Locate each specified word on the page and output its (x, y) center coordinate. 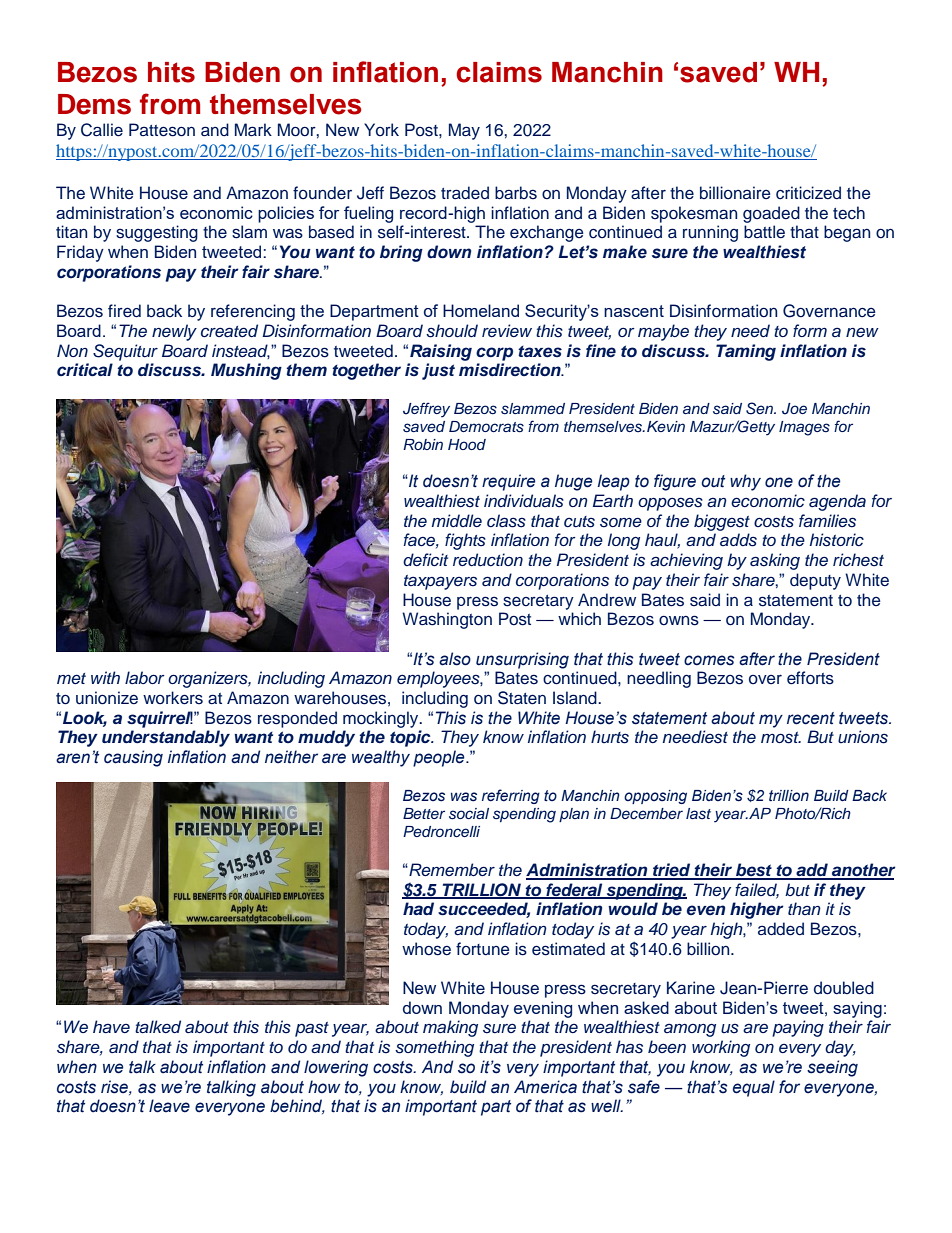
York (381, 129)
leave (169, 1106)
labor (145, 677)
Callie (102, 130)
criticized (808, 193)
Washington (447, 620)
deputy (815, 581)
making (450, 1028)
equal (754, 1088)
